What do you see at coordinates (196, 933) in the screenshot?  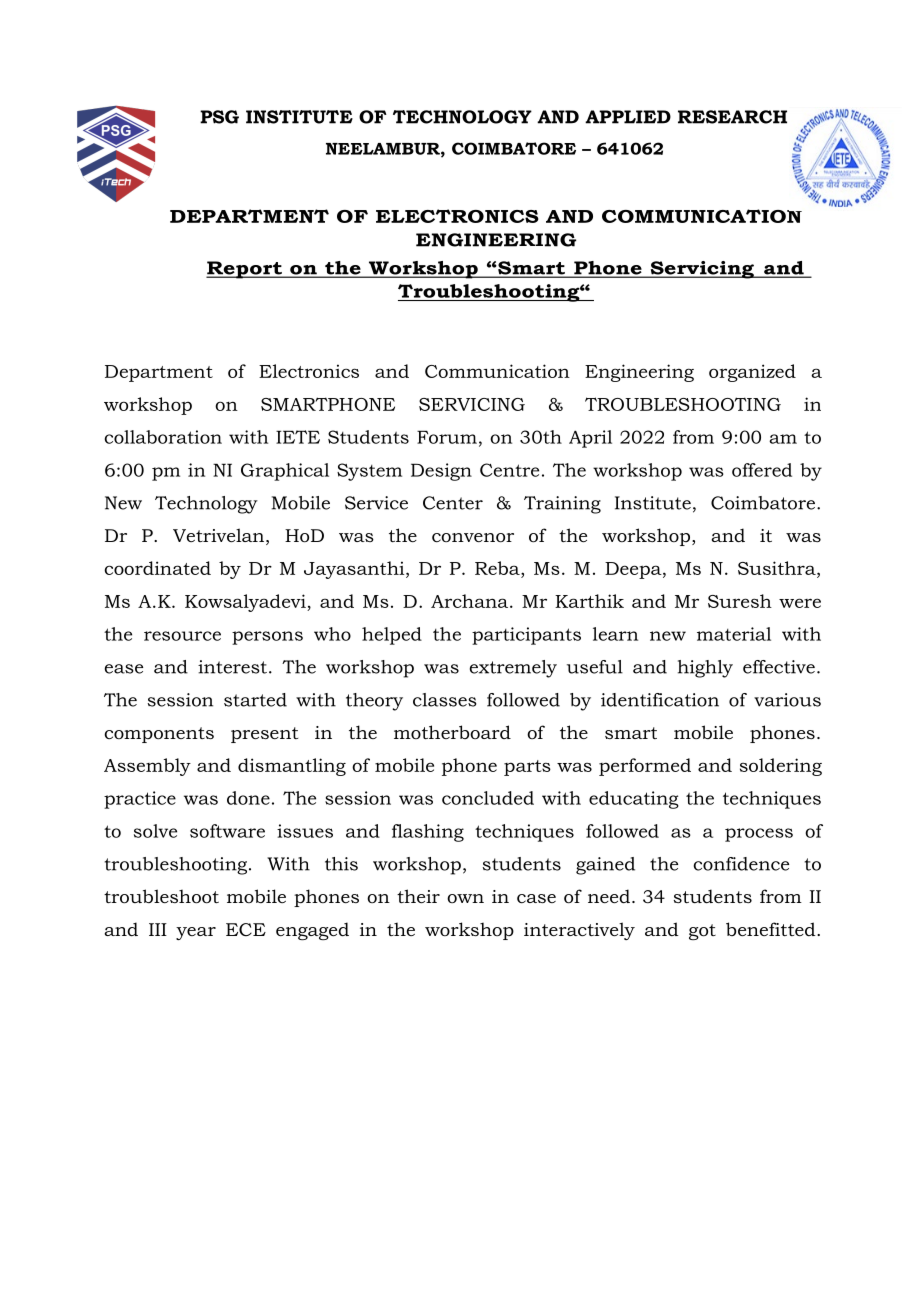 I see `year` at bounding box center [196, 933].
